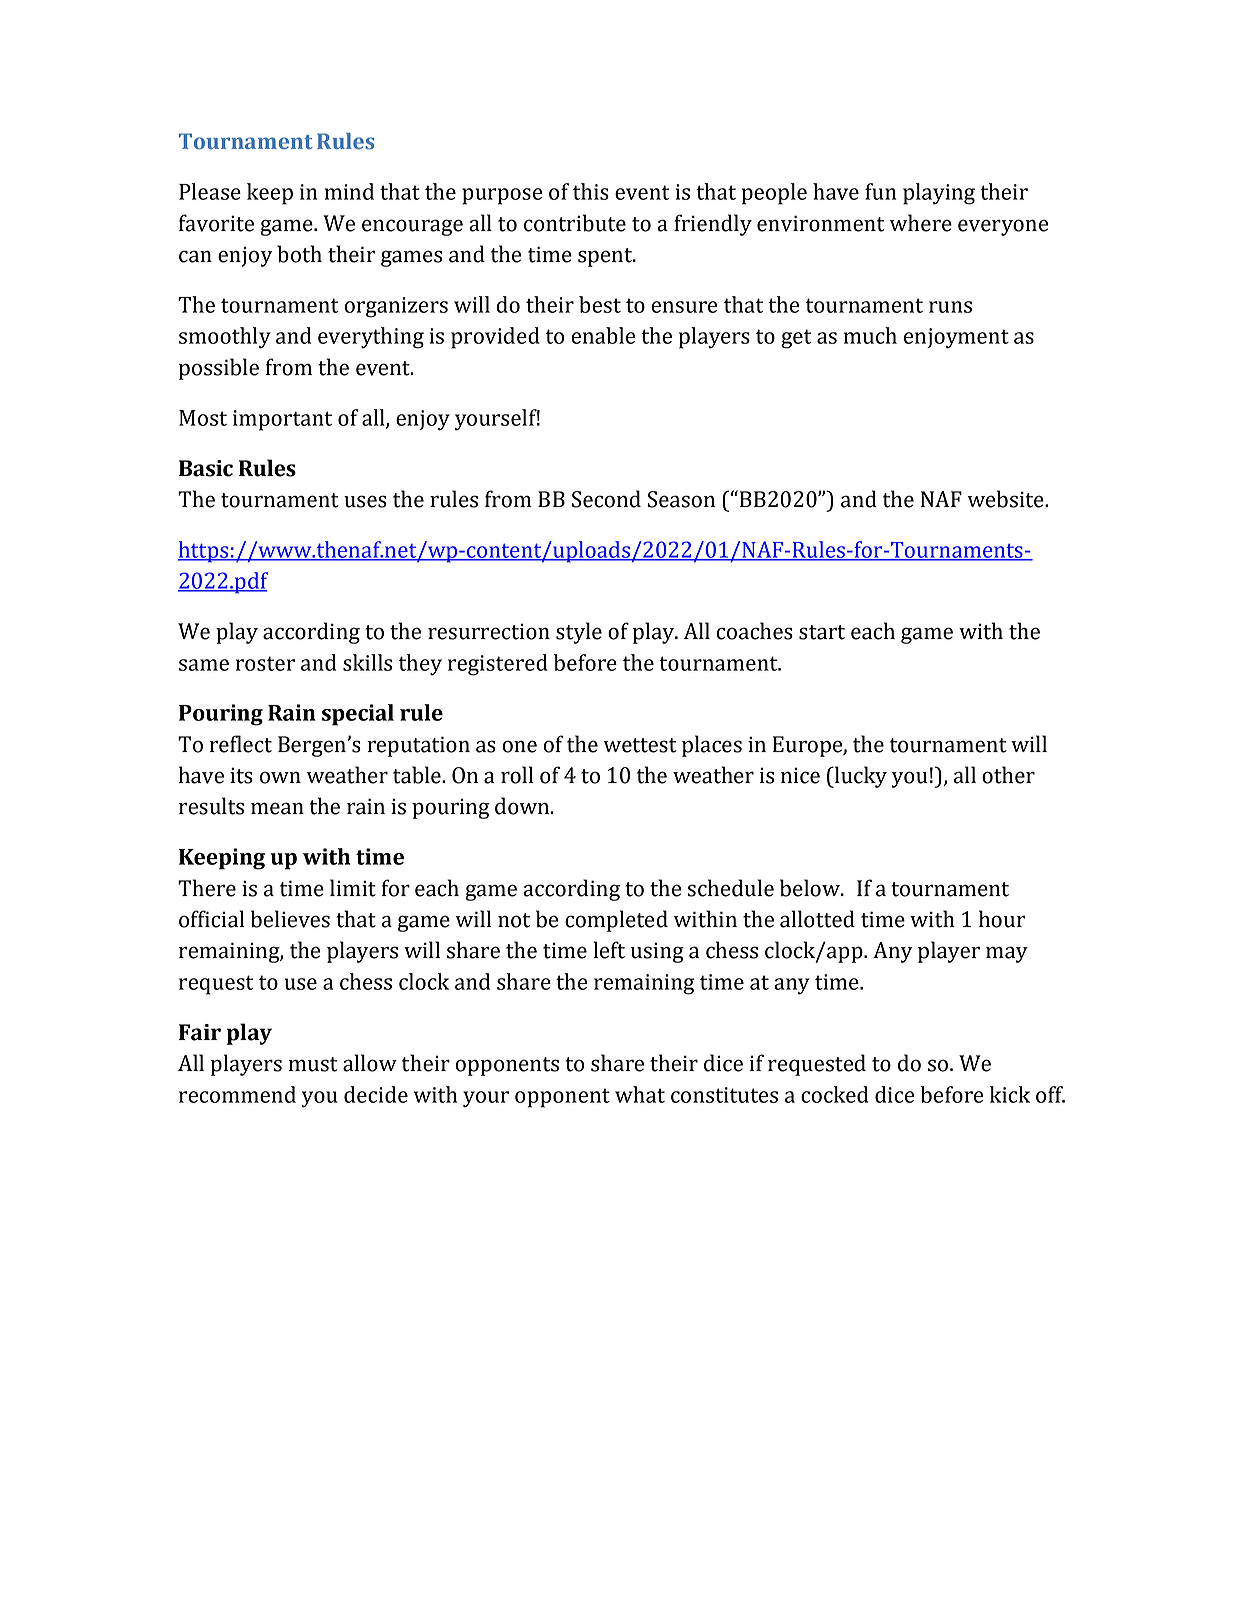 The height and width of the screenshot is (1624, 1255). What do you see at coordinates (313, 1064) in the screenshot?
I see `must` at bounding box center [313, 1064].
